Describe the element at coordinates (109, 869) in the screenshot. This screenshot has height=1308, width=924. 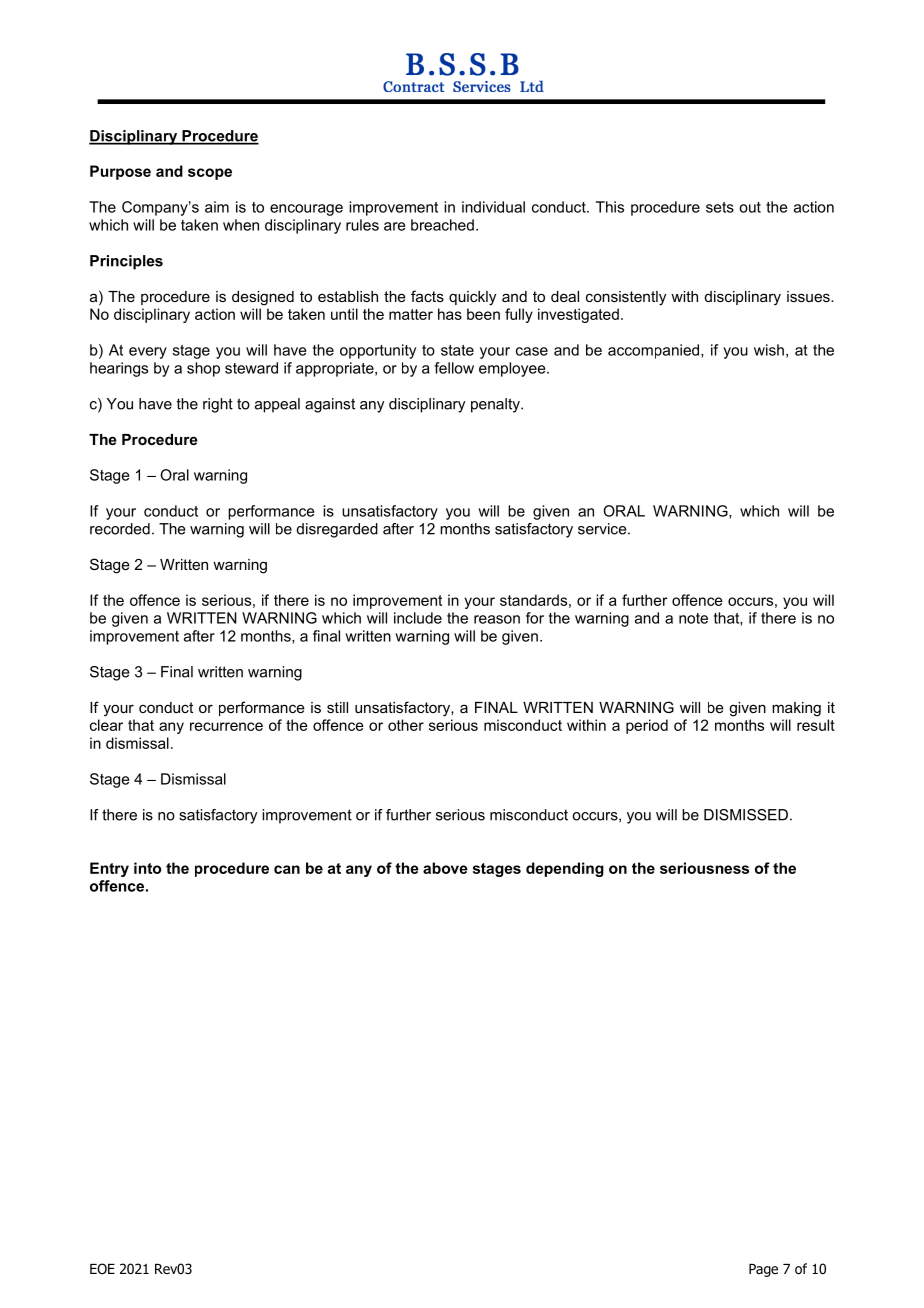
I see `Entry` at that location.
